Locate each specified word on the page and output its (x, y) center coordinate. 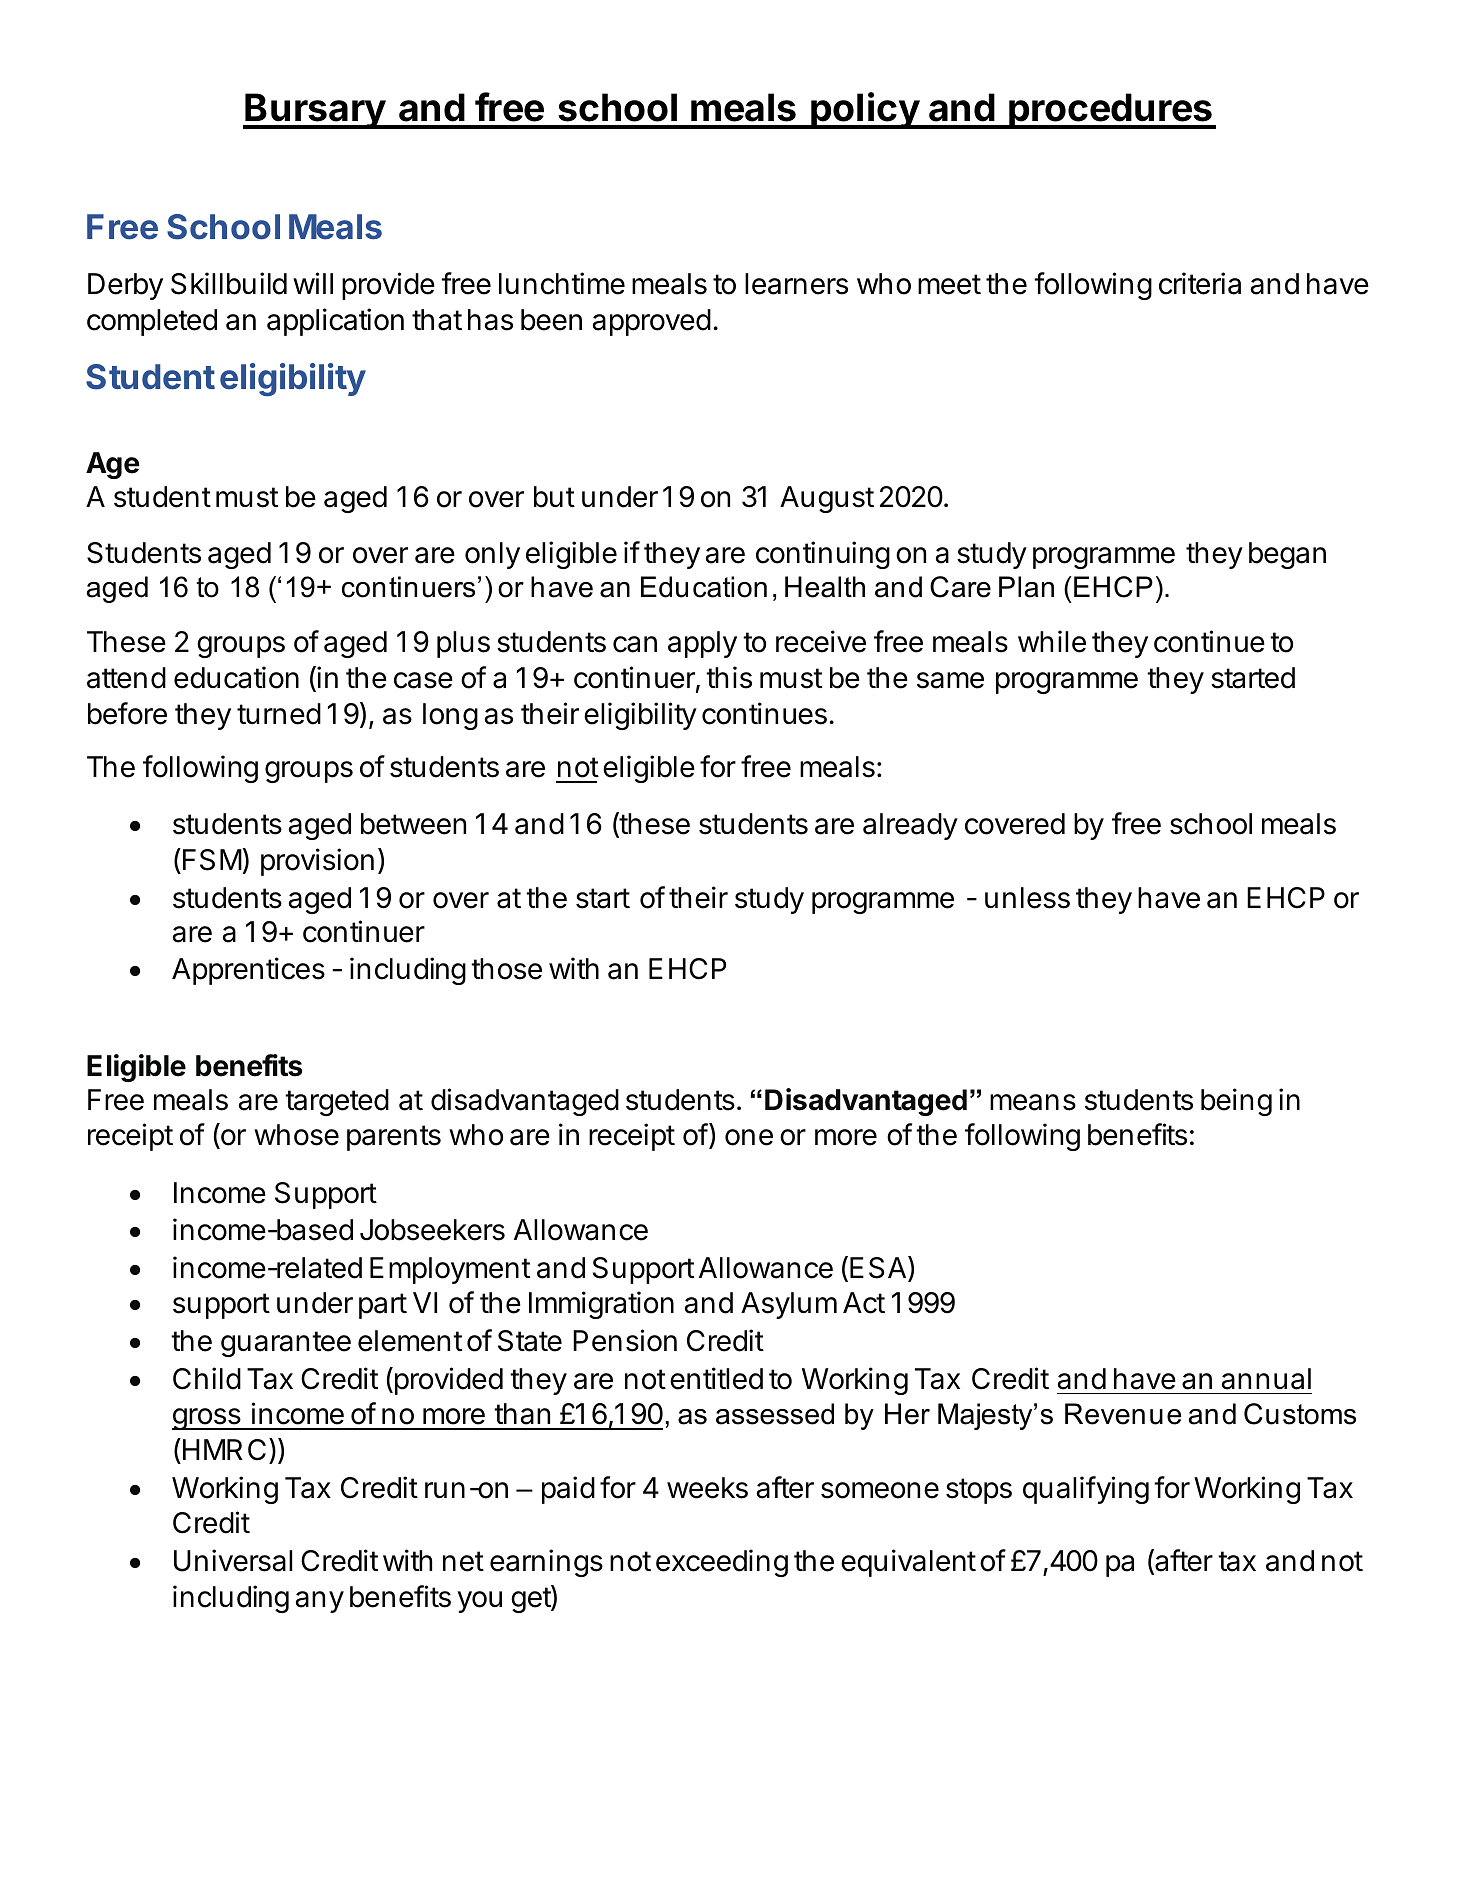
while (1052, 641)
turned (279, 714)
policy (865, 110)
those (506, 969)
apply (702, 644)
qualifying (1086, 1490)
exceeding (722, 1563)
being (1236, 1102)
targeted (337, 1102)
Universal (233, 1560)
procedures (1111, 111)
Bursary (315, 111)
